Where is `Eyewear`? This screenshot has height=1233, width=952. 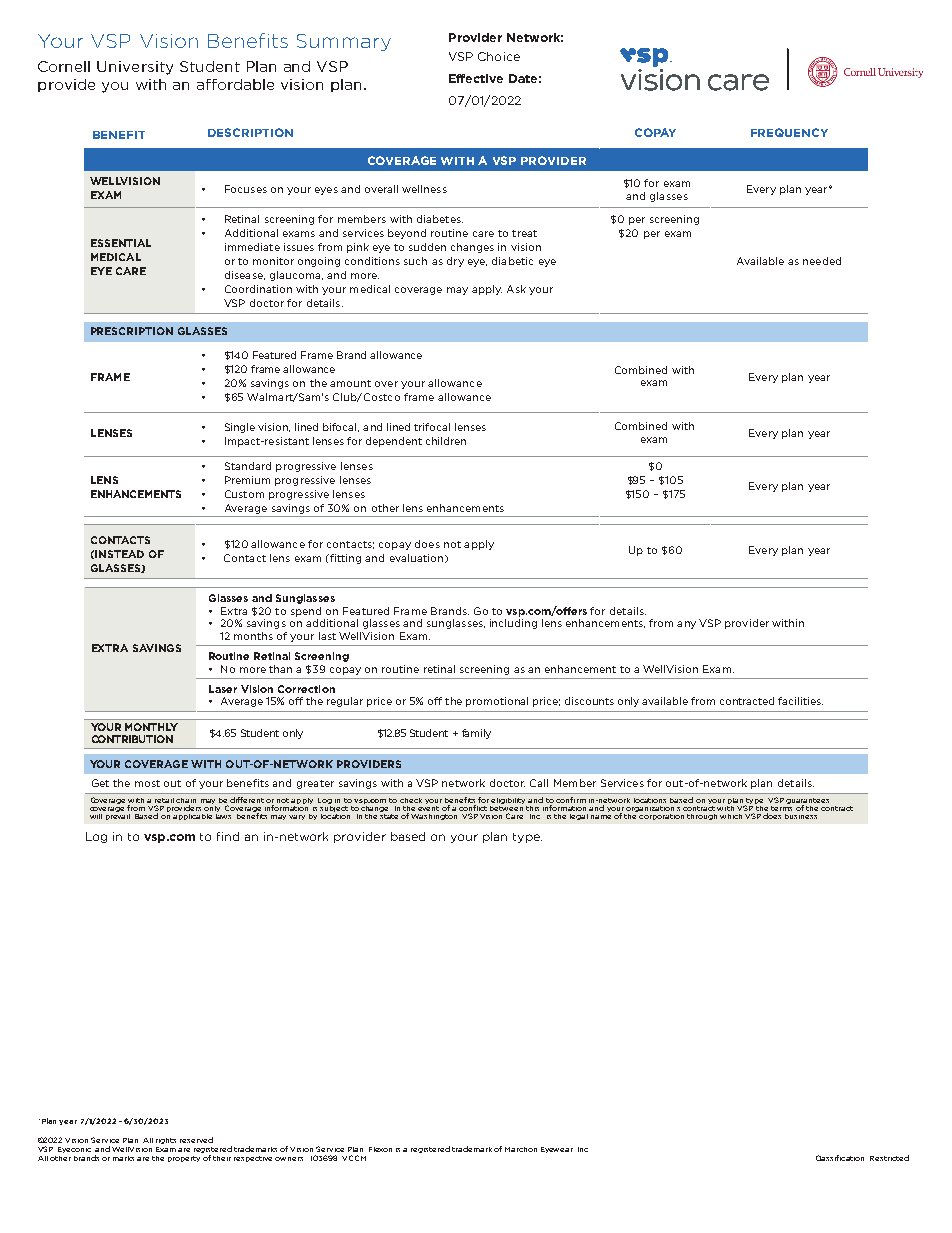
Eyewear is located at coordinates (557, 1150).
